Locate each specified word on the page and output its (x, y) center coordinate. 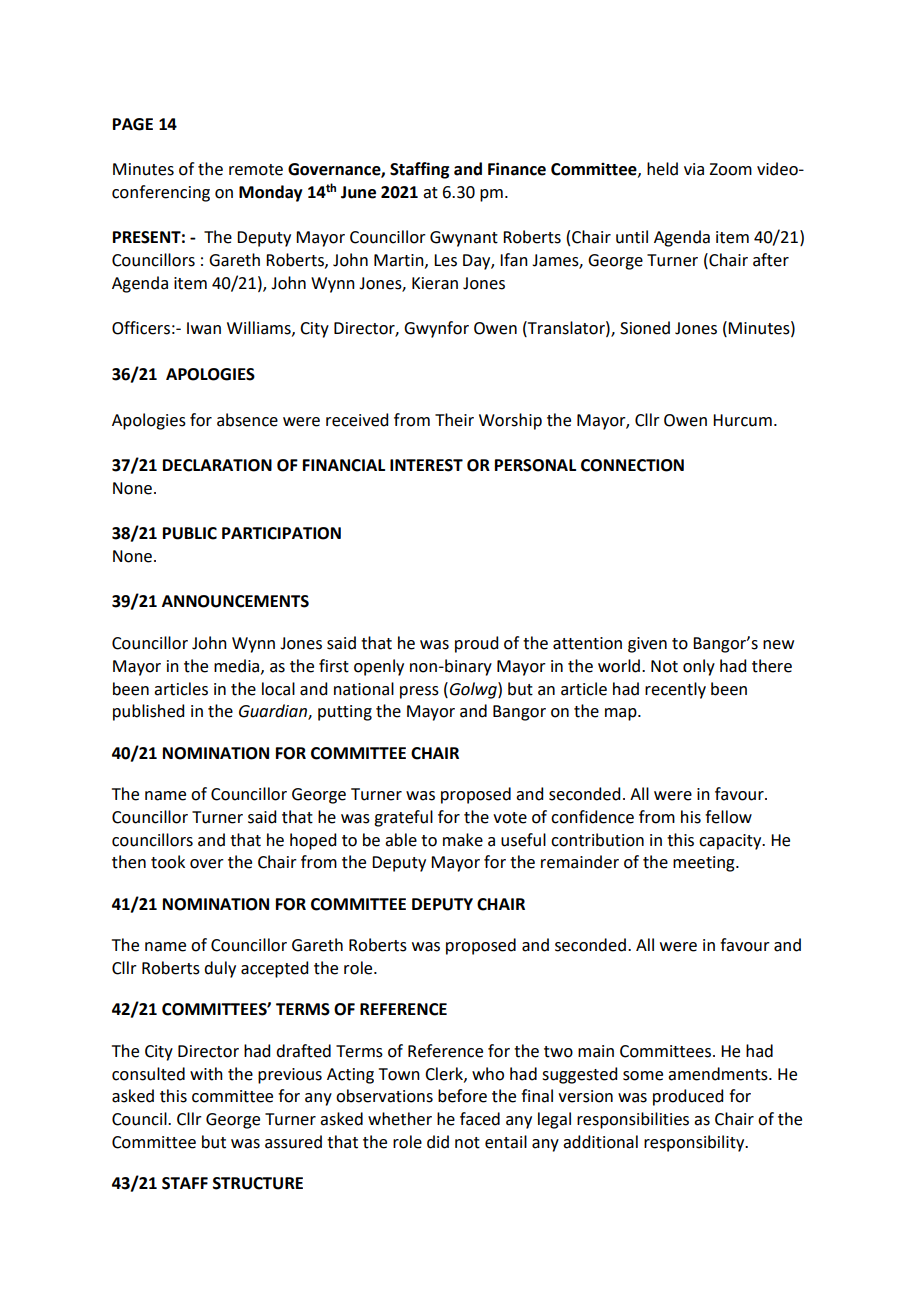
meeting (705, 864)
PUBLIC (190, 533)
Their (454, 420)
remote (256, 170)
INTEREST (426, 465)
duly (220, 969)
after (771, 260)
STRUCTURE (258, 1183)
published (148, 712)
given (647, 645)
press (419, 692)
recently (675, 690)
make (463, 840)
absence (247, 420)
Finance (517, 169)
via (694, 169)
